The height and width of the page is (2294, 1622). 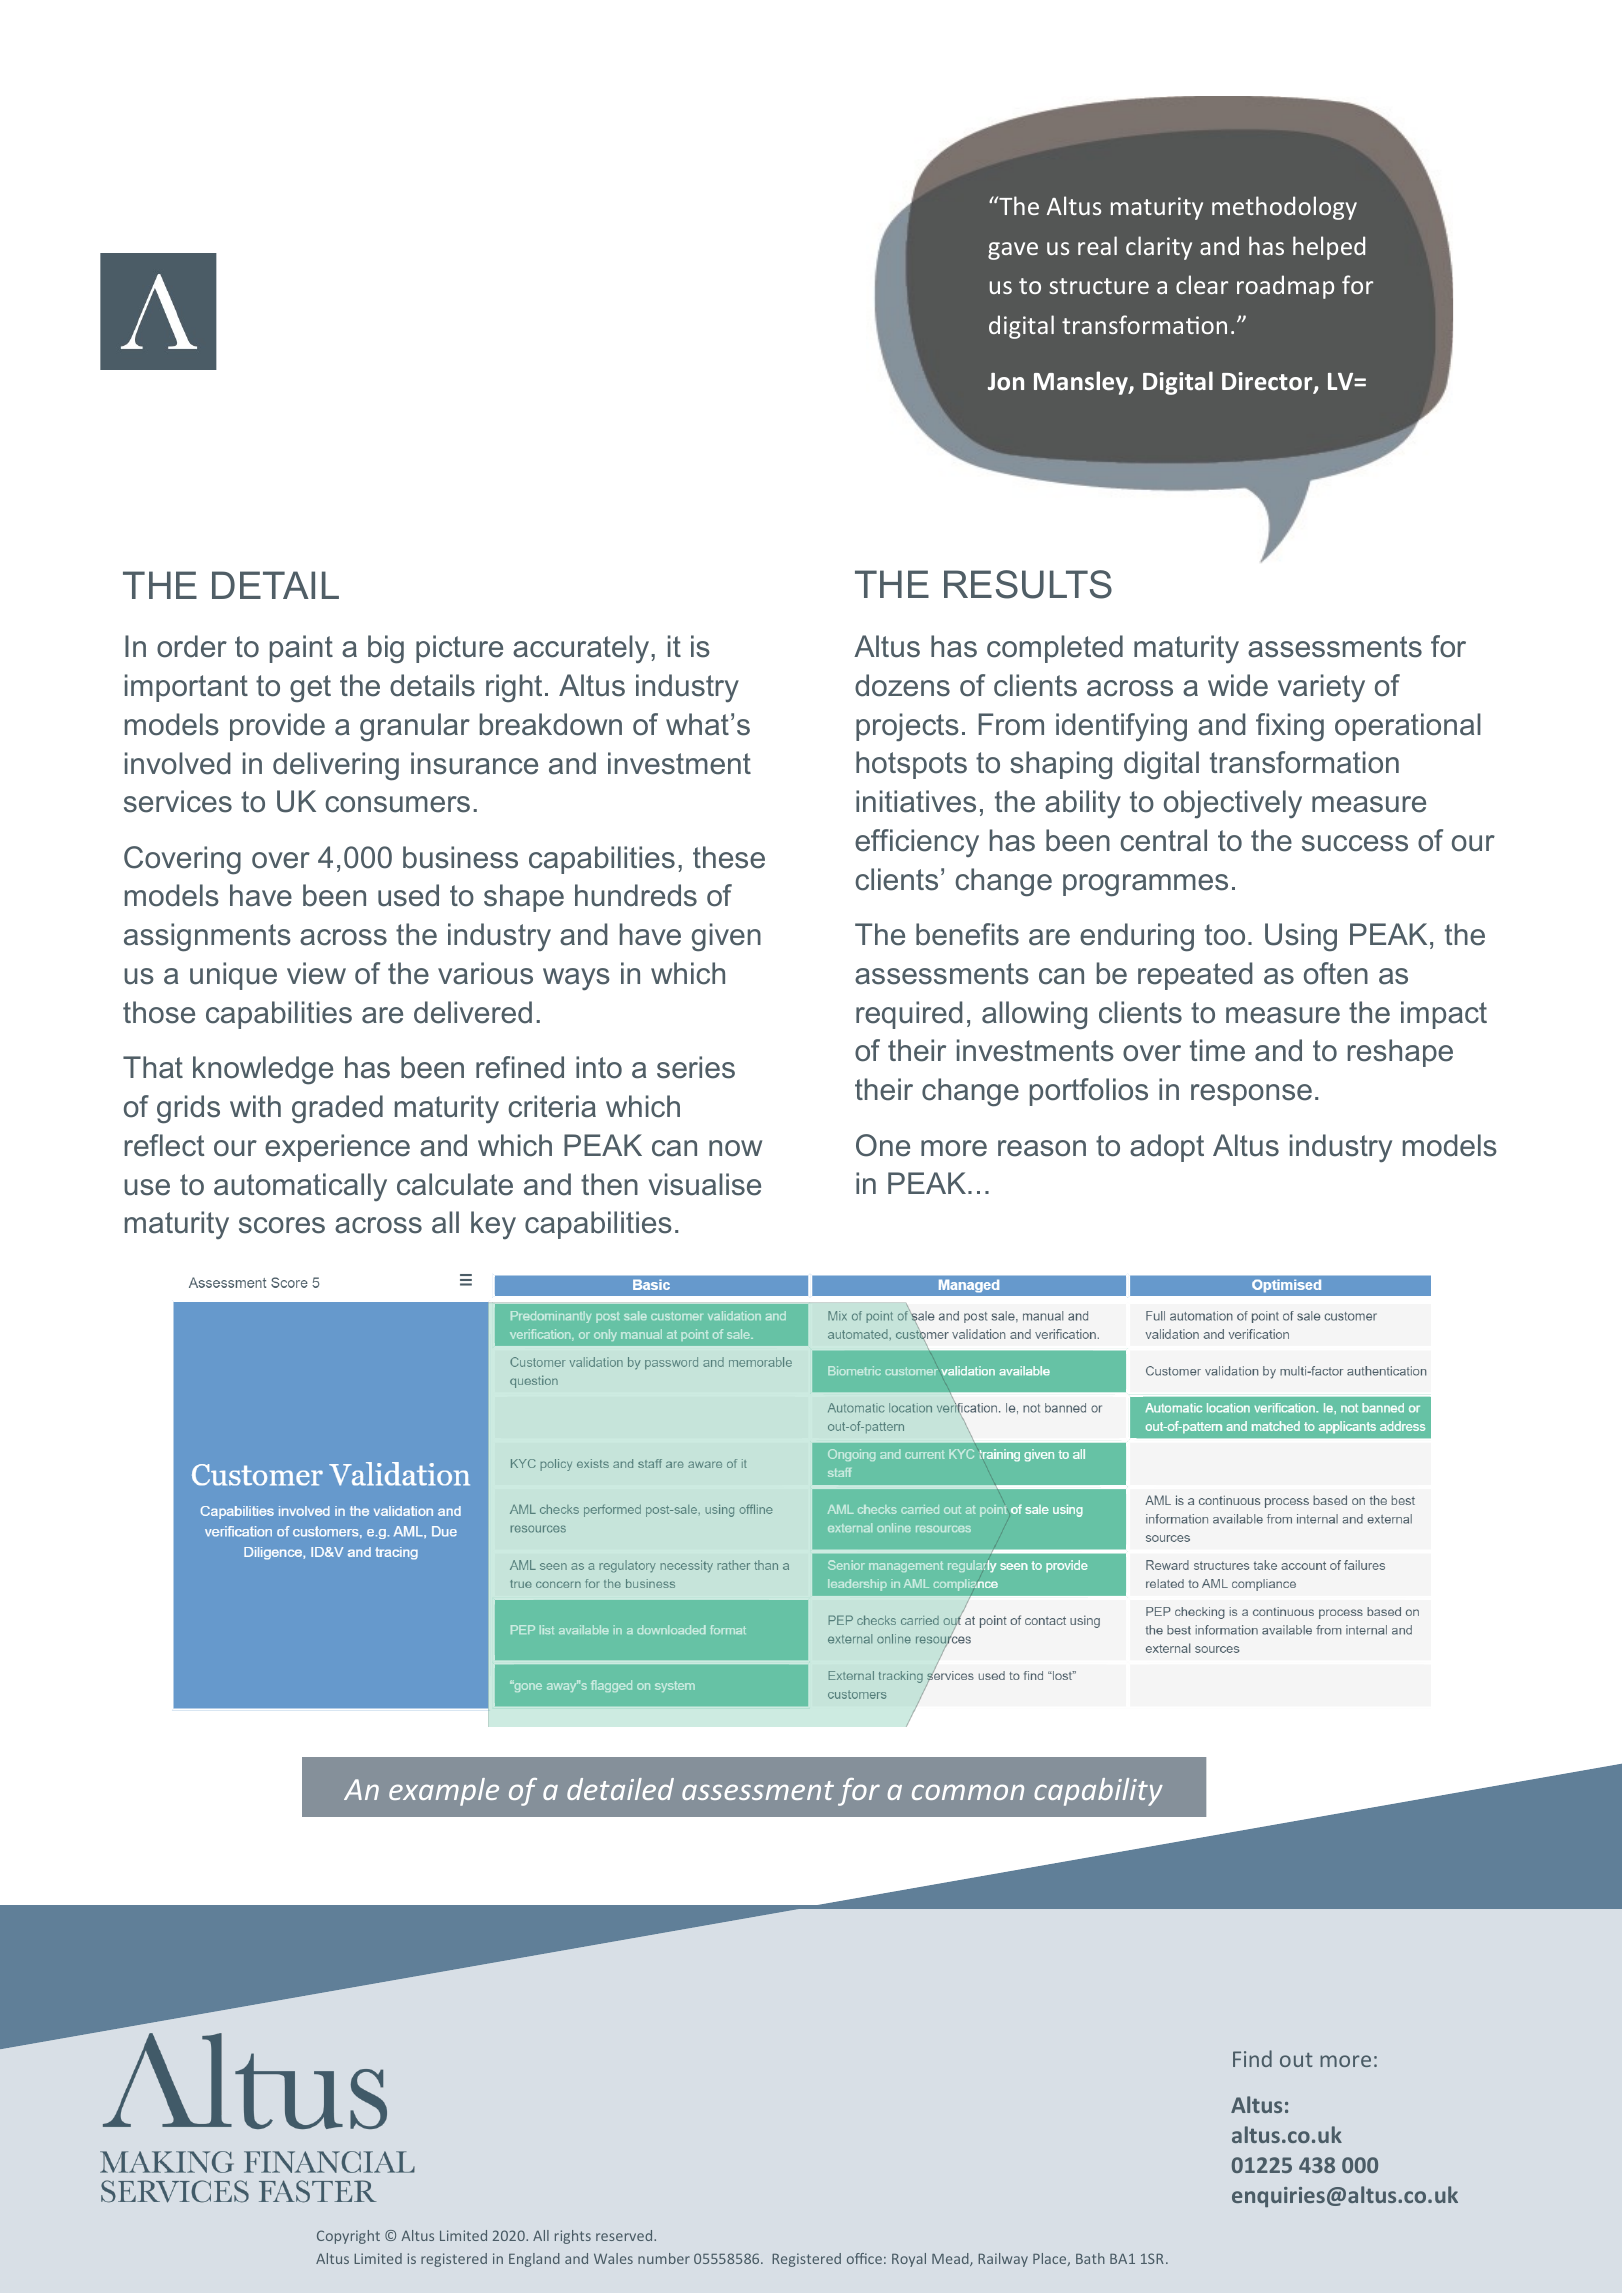 I want to click on visualise, so click(x=704, y=1184).
